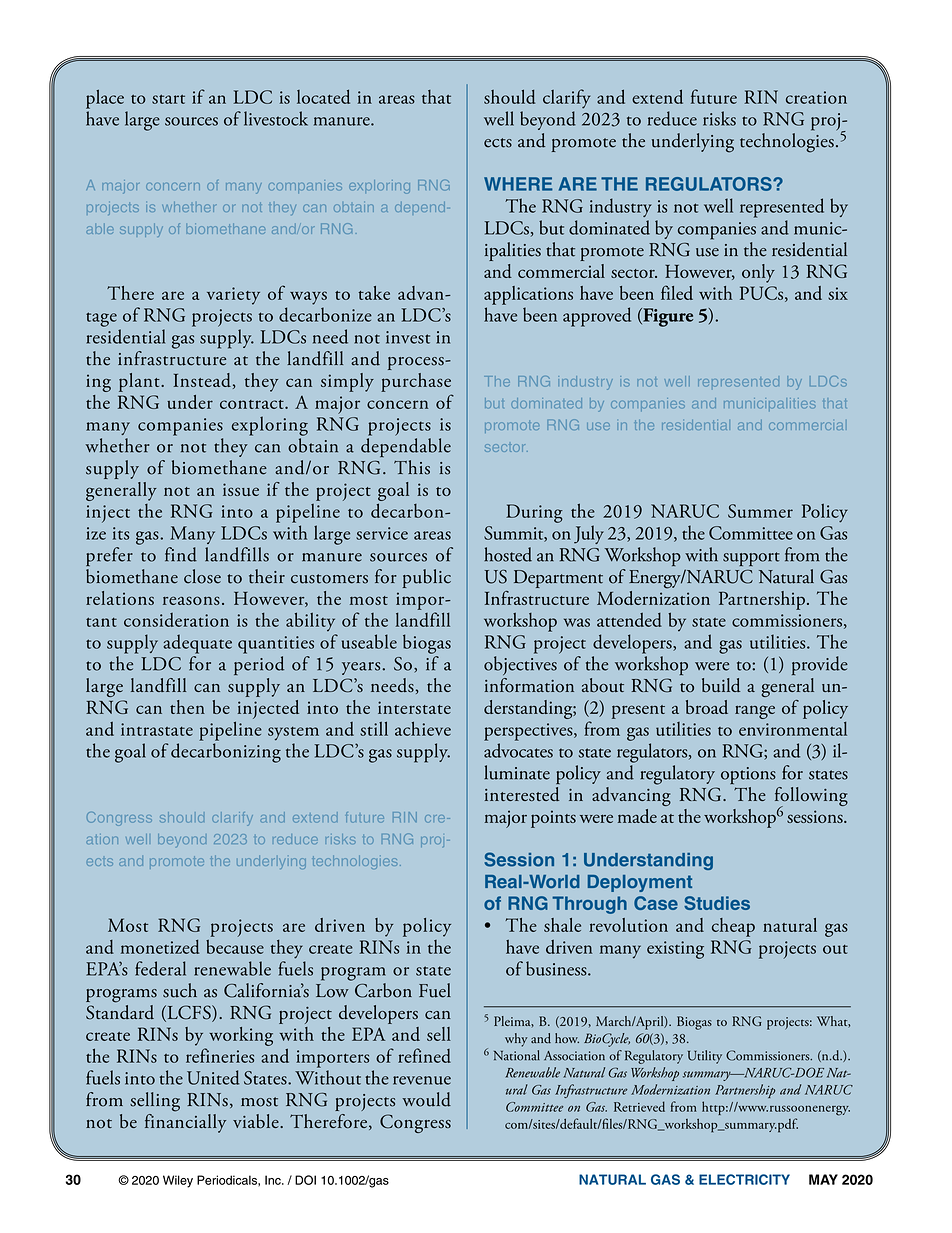  I want to click on purchase, so click(416, 382).
